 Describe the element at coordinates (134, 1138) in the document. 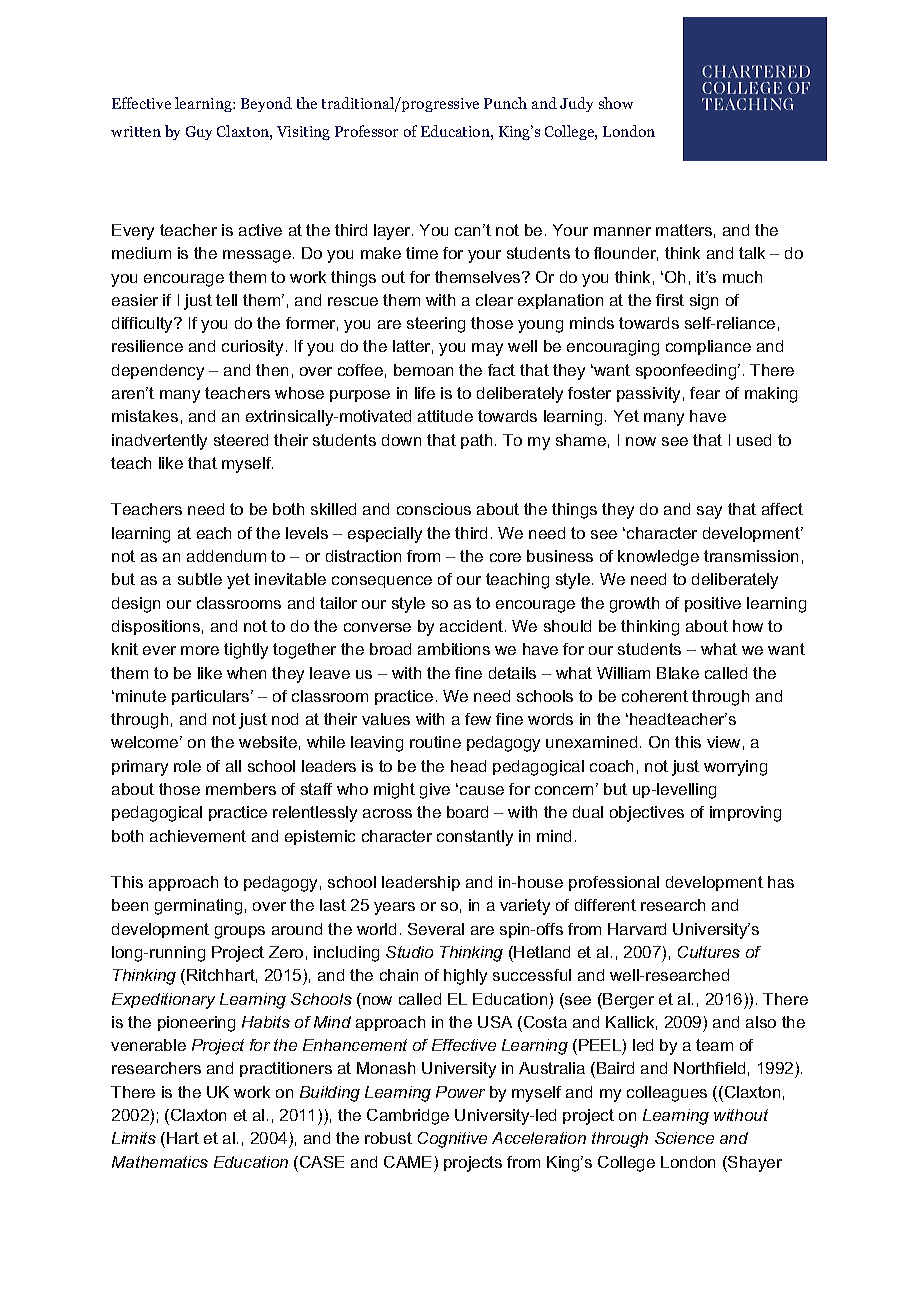

I see `Limits` at that location.
